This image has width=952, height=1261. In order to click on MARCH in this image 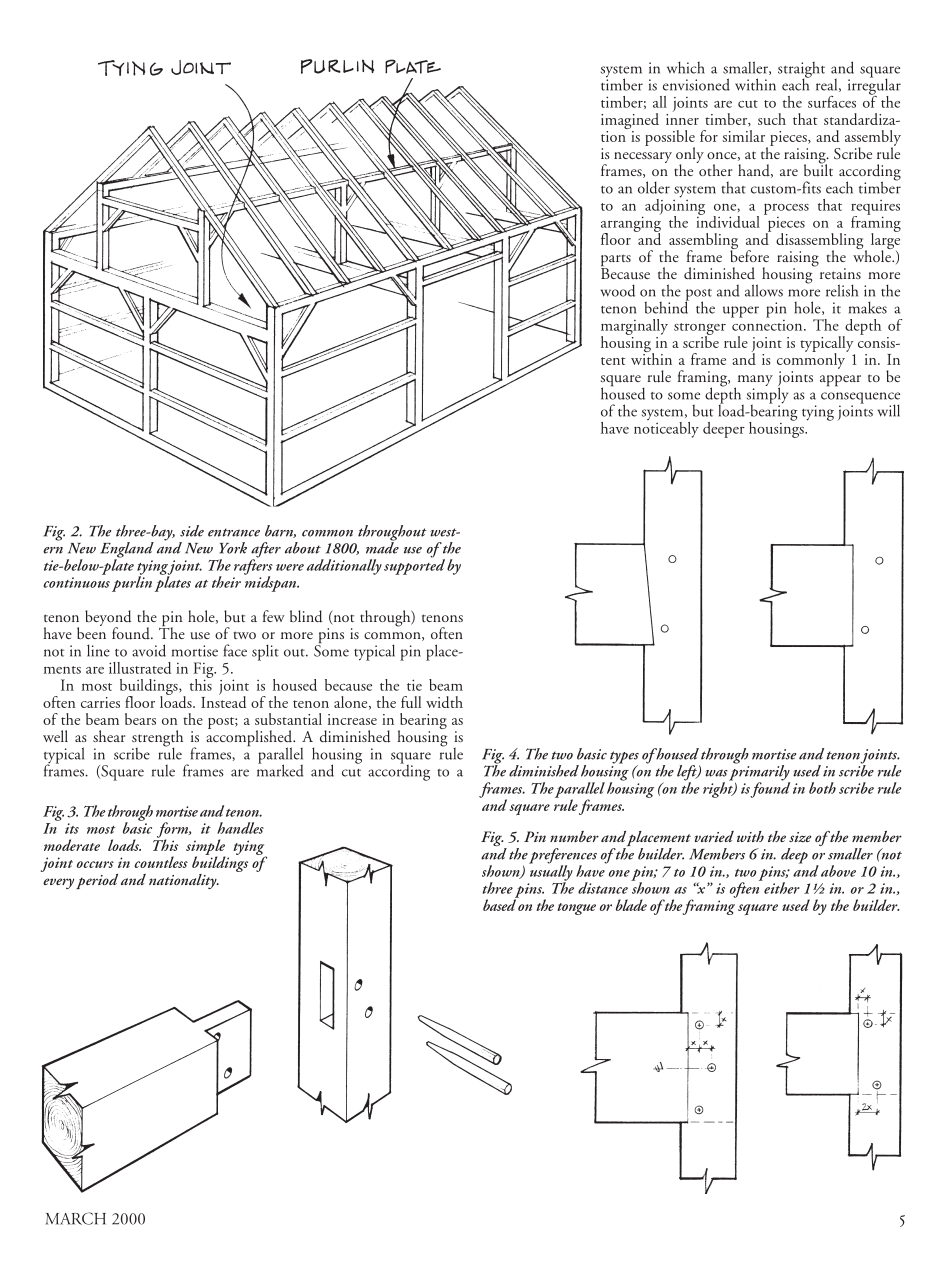, I will do `click(75, 1218)`.
